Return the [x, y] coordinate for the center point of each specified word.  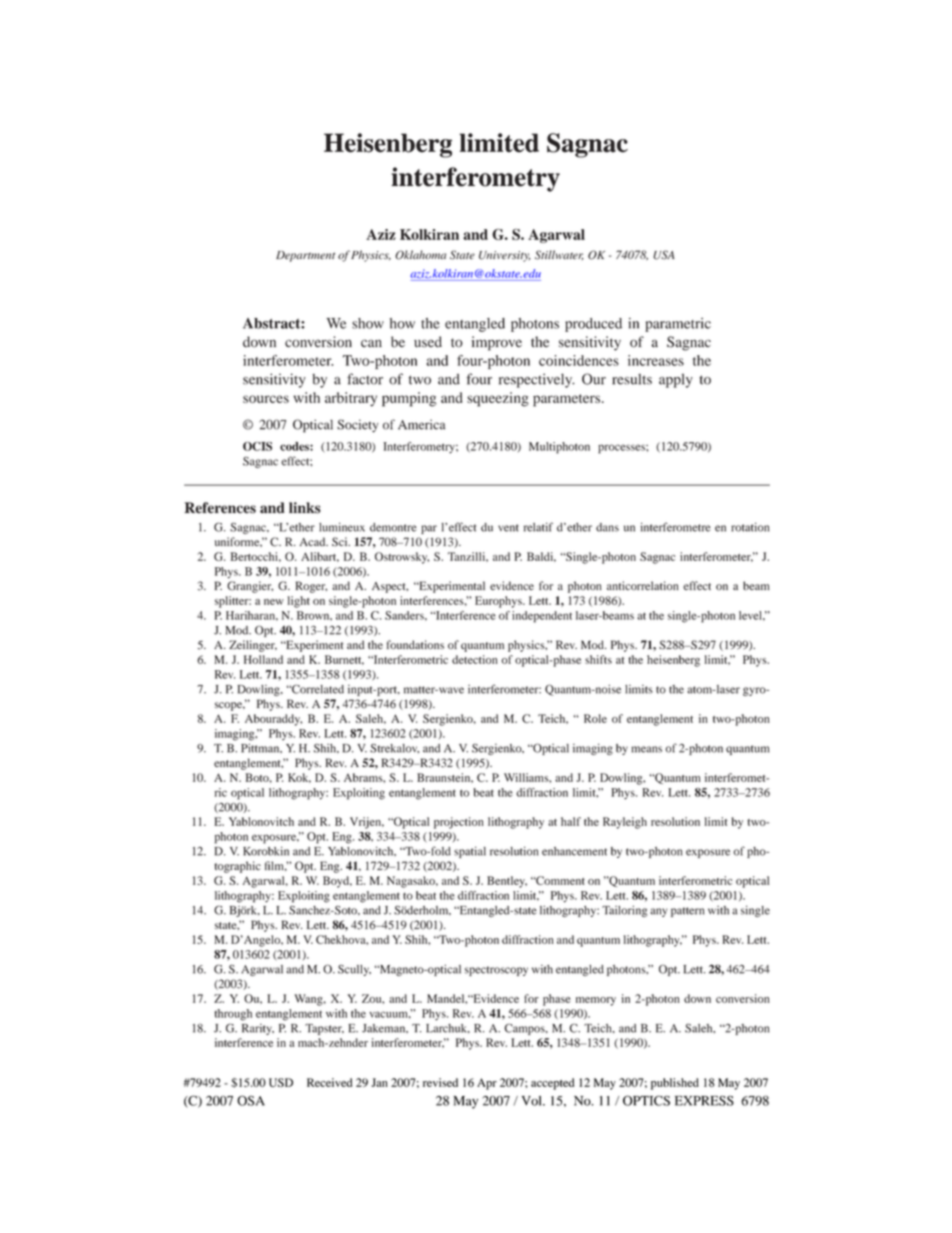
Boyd [337, 882]
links [305, 508]
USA [664, 255]
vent [508, 528]
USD [281, 1082]
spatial [470, 852]
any [658, 912]
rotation [750, 527]
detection [475, 659]
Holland [263, 659]
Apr [487, 1084]
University [504, 256]
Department [305, 256]
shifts [598, 659]
